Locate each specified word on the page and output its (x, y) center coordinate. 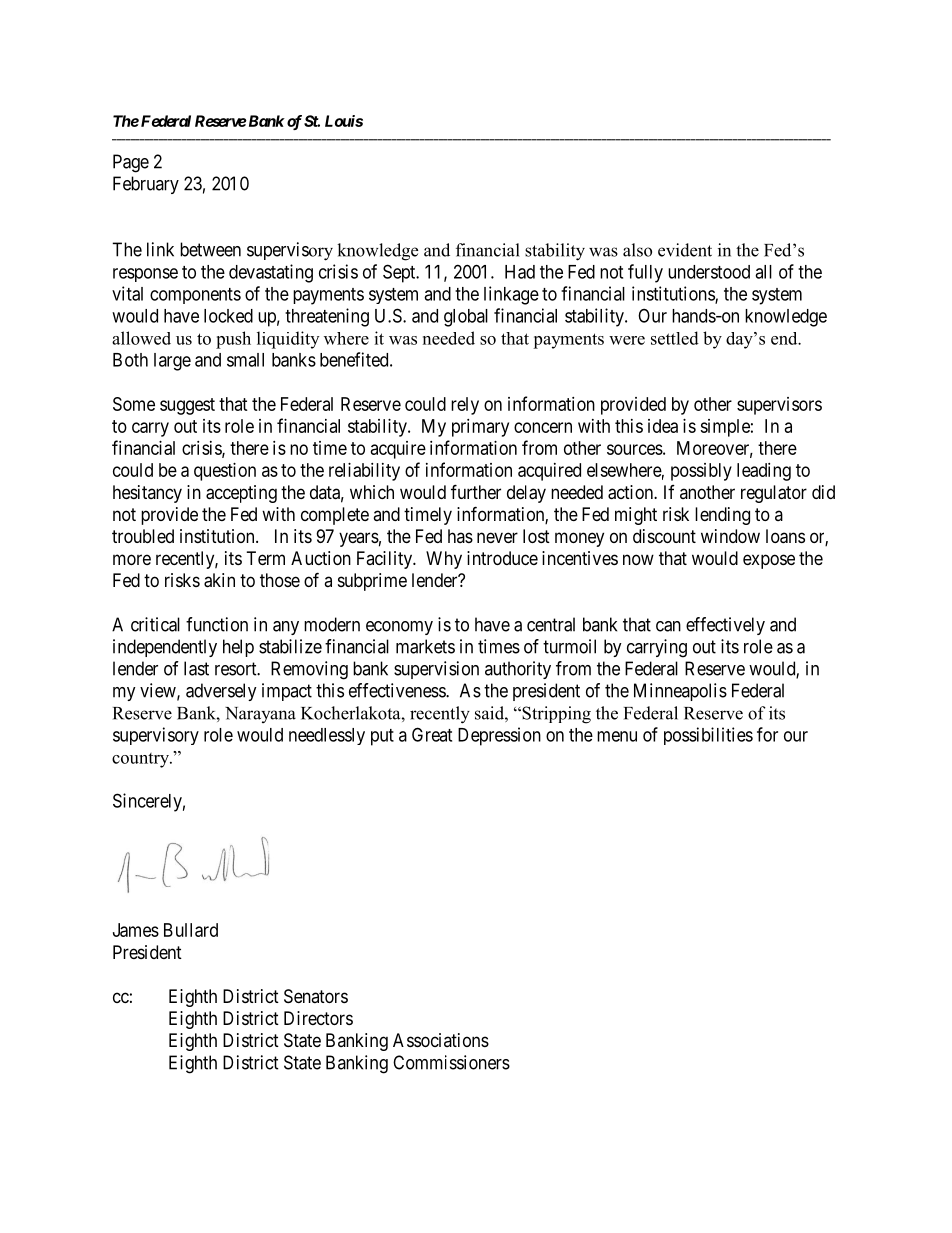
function (217, 624)
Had (520, 272)
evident (685, 250)
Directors (318, 1018)
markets (425, 646)
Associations (441, 1040)
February (146, 185)
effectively (725, 626)
